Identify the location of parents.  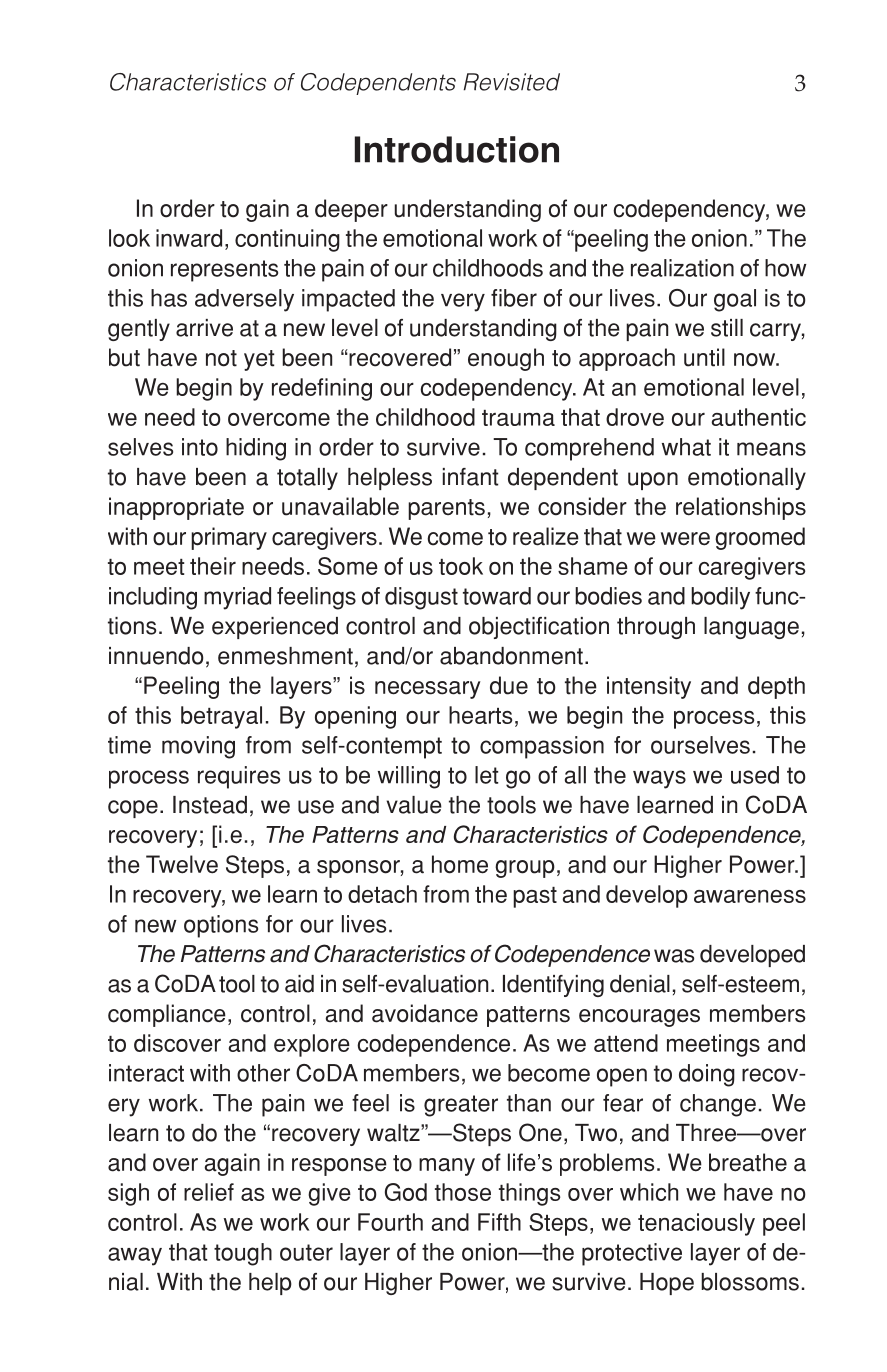
(446, 509).
